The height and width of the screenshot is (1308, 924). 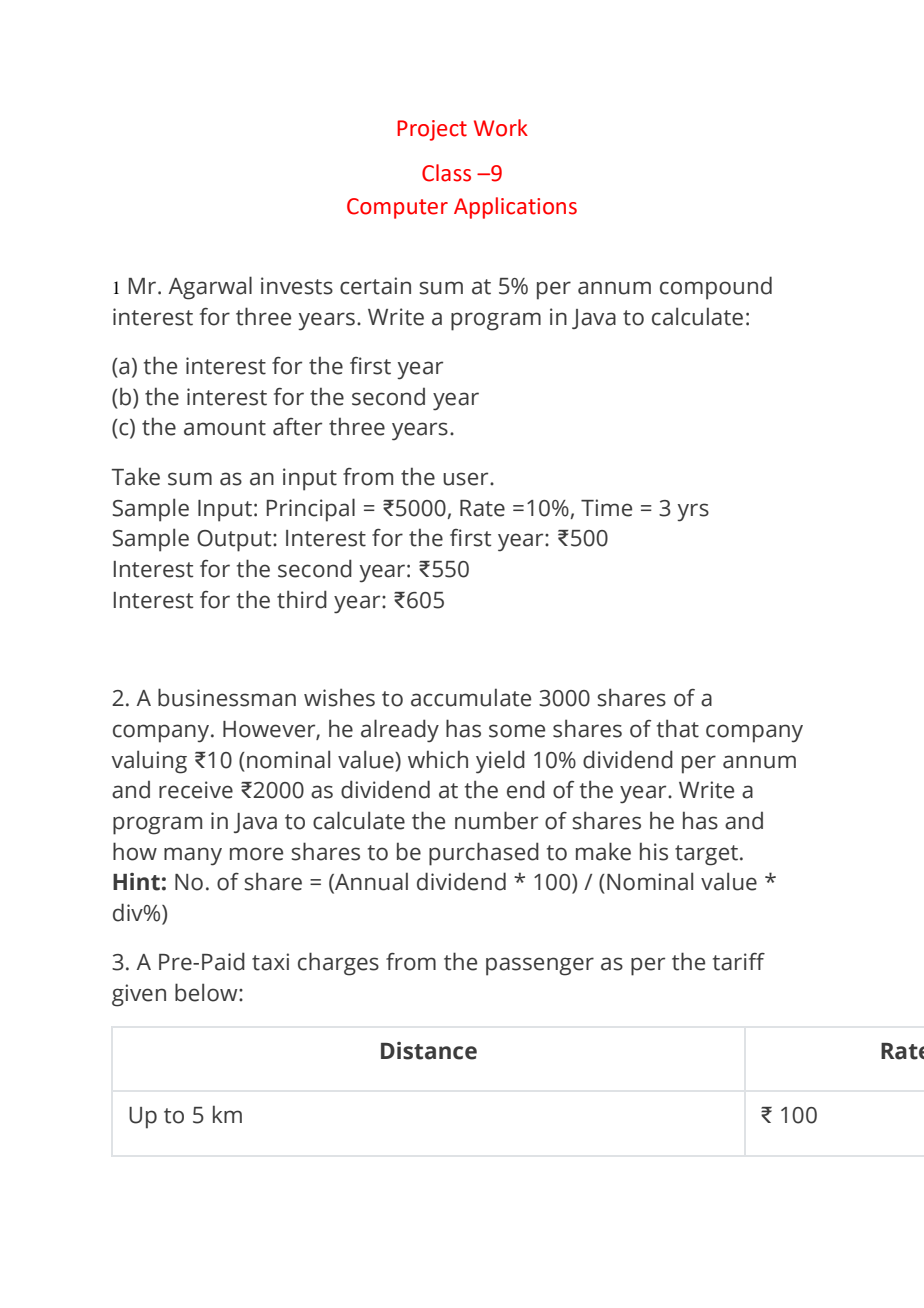 I want to click on given, so click(x=139, y=995).
